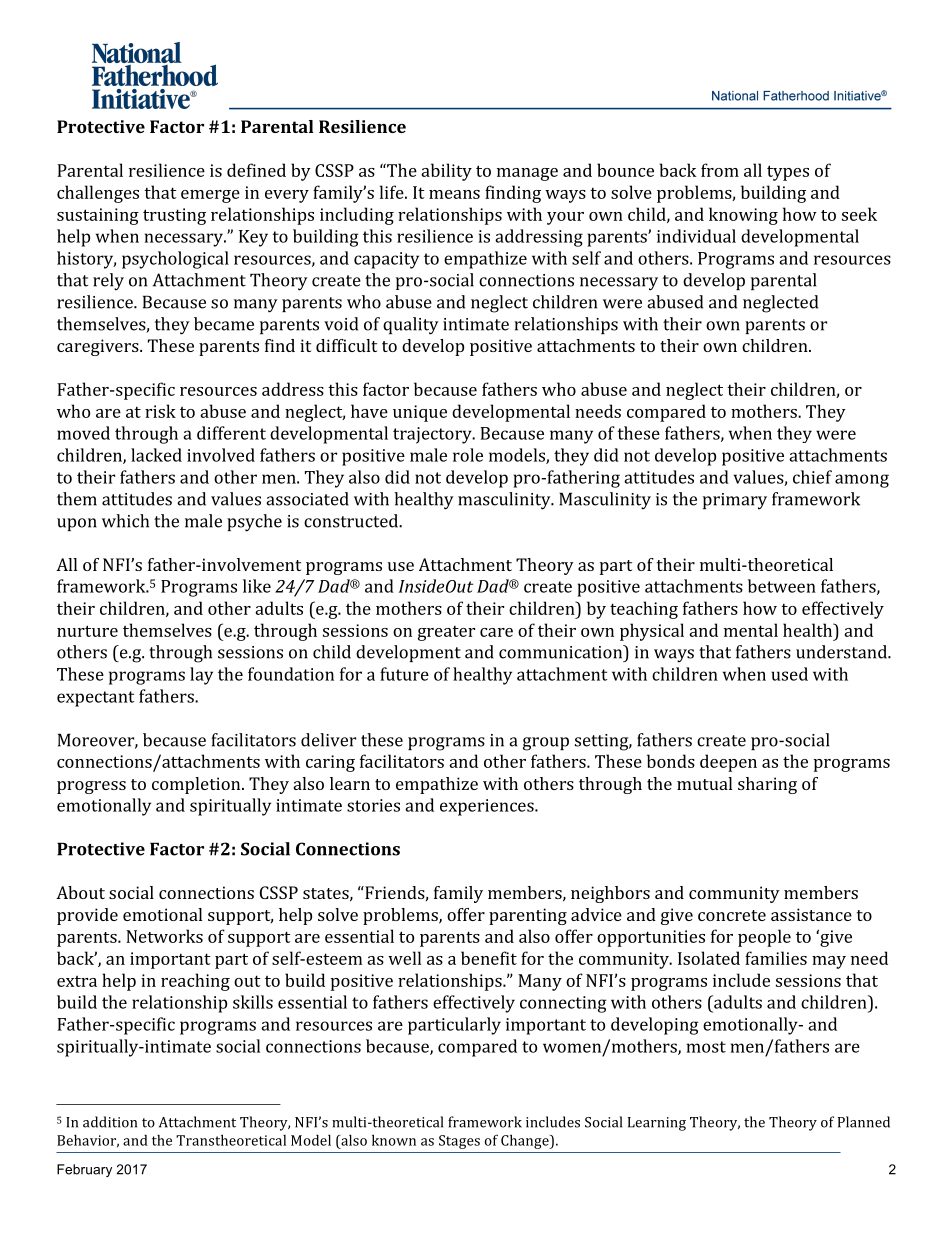 Image resolution: width=952 pixels, height=1233 pixels. I want to click on trusting, so click(174, 216).
